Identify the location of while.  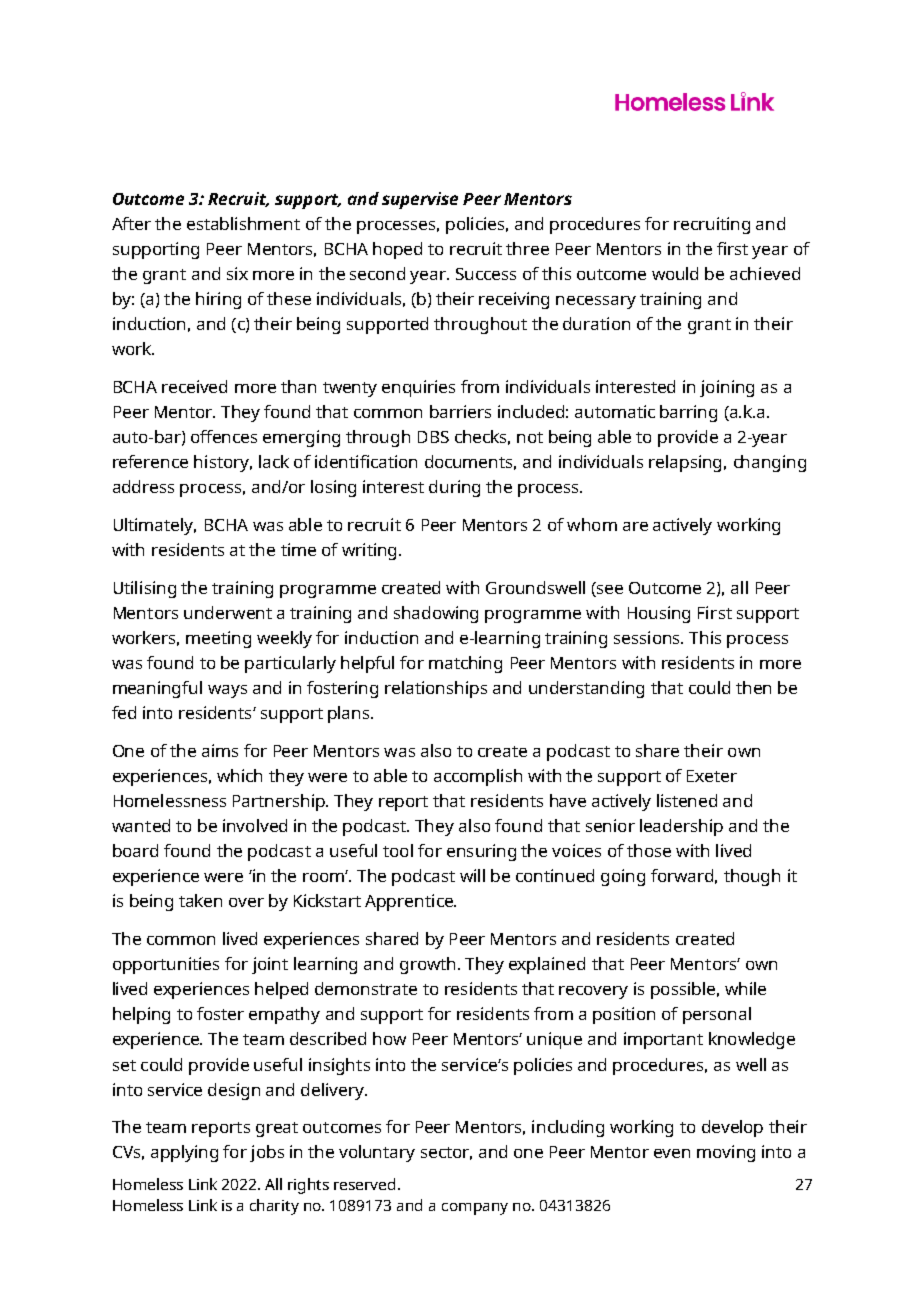
(745, 988).
